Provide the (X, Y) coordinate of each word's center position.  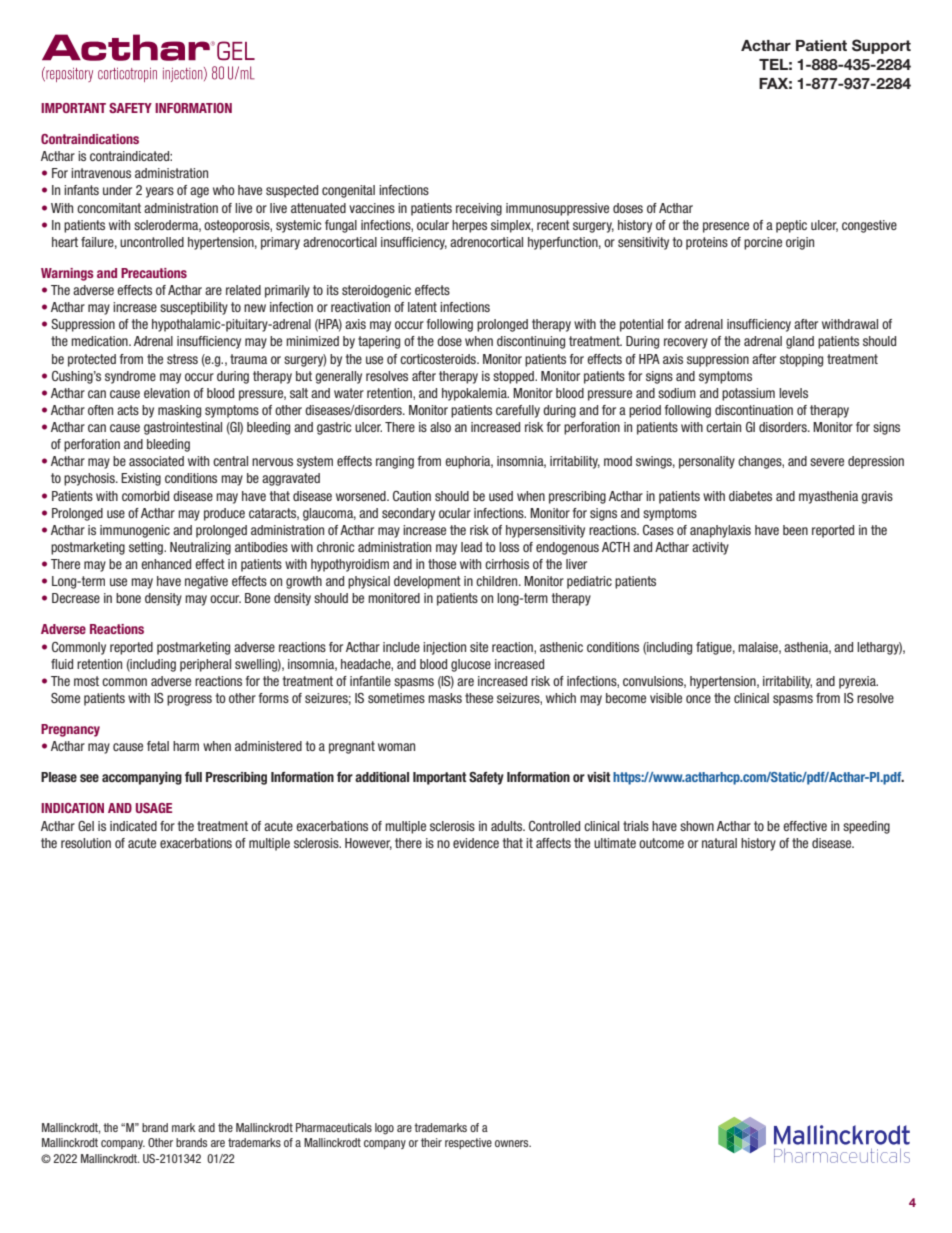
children (498, 581)
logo (384, 1129)
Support (881, 46)
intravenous (101, 173)
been (795, 530)
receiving (479, 209)
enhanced (166, 564)
